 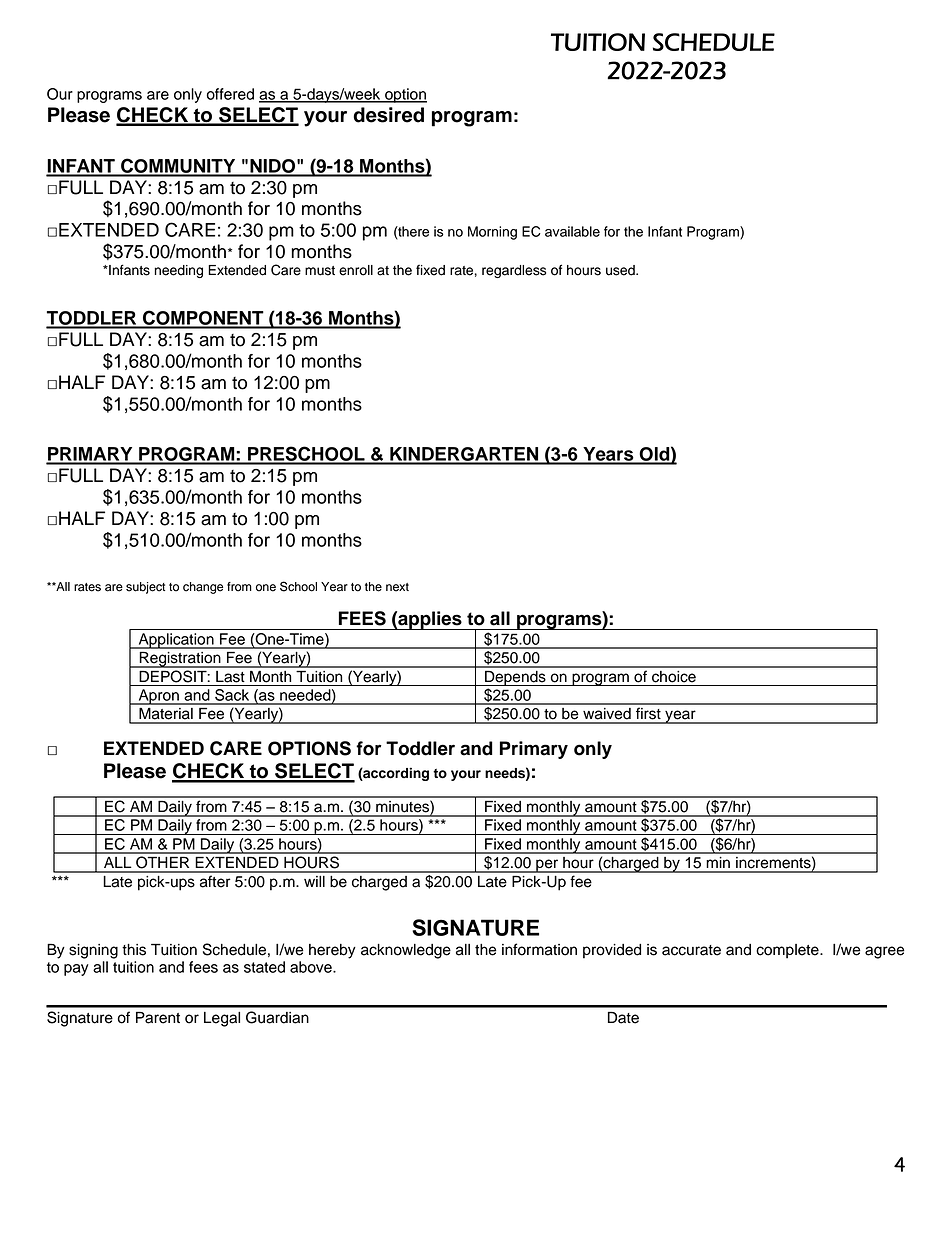 I want to click on per, so click(x=547, y=866).
